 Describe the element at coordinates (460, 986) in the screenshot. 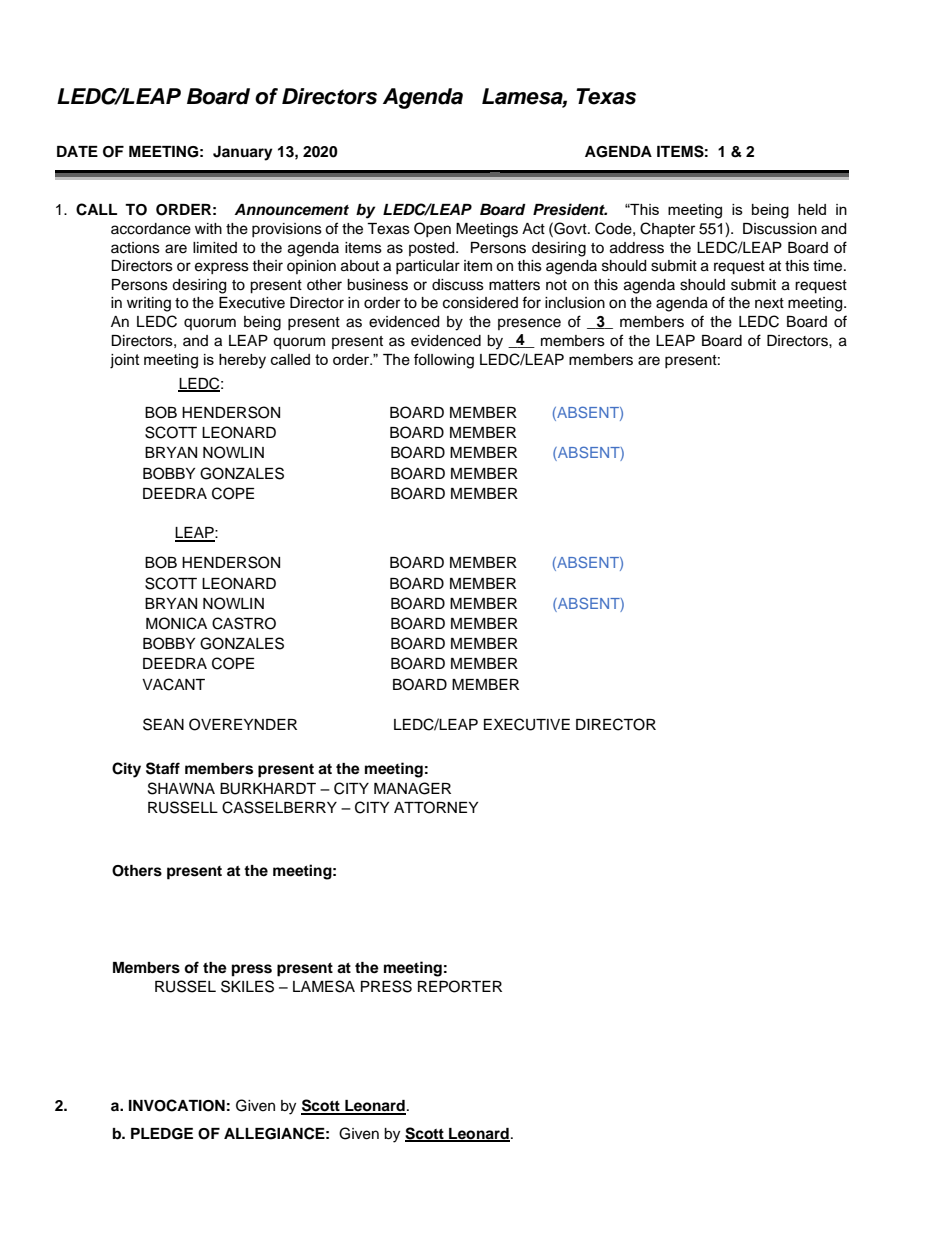

I see `REPORTER` at that location.
